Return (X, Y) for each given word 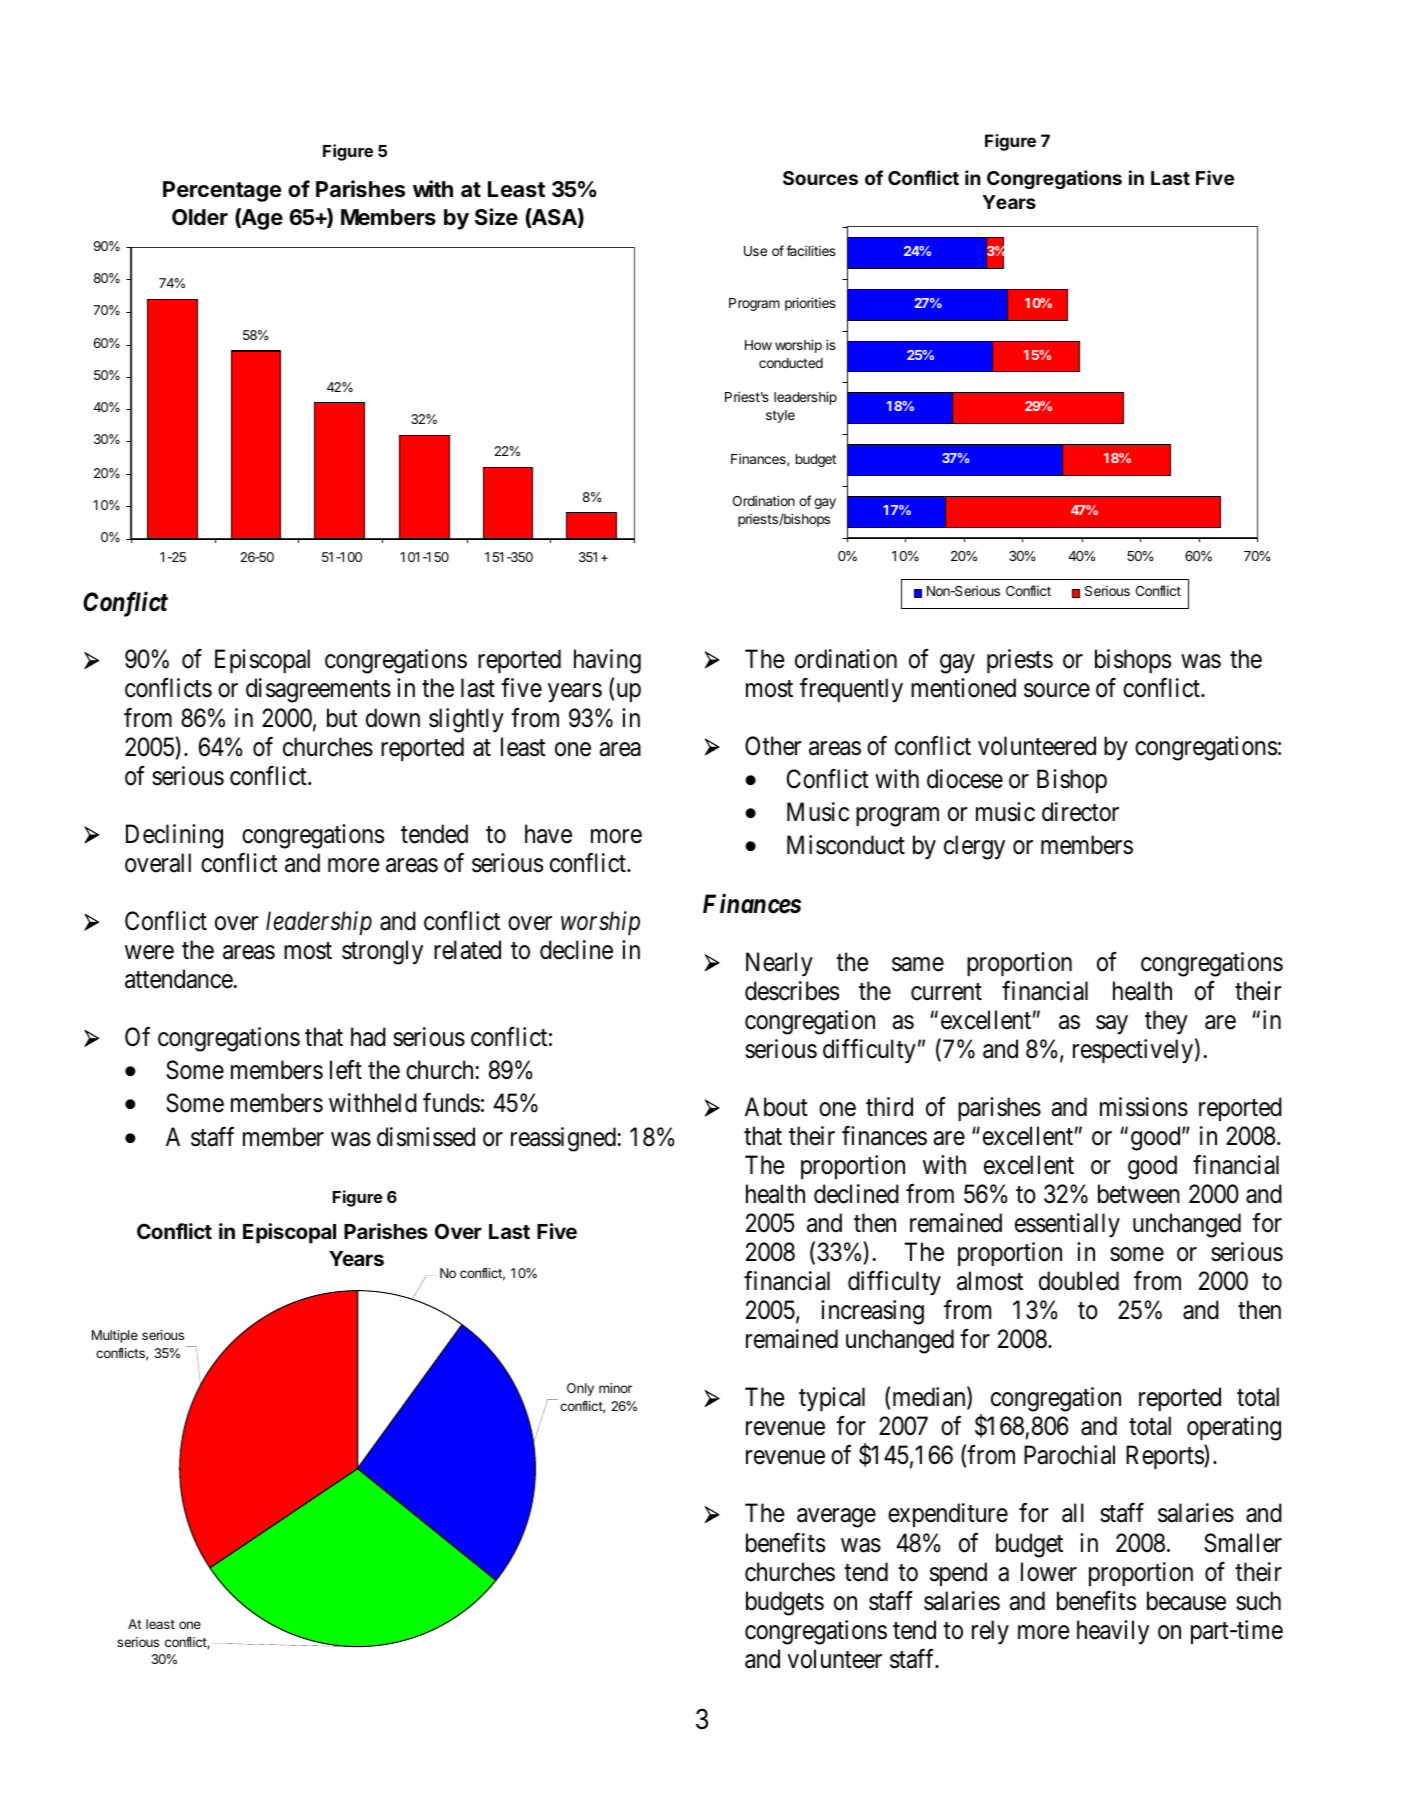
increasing (872, 1312)
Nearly (779, 964)
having (607, 661)
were (149, 952)
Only (580, 1389)
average (836, 1518)
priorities (810, 304)
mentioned (963, 688)
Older (200, 217)
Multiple (115, 1336)
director (1080, 812)
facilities (811, 250)
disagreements (318, 690)
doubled (1079, 1281)
